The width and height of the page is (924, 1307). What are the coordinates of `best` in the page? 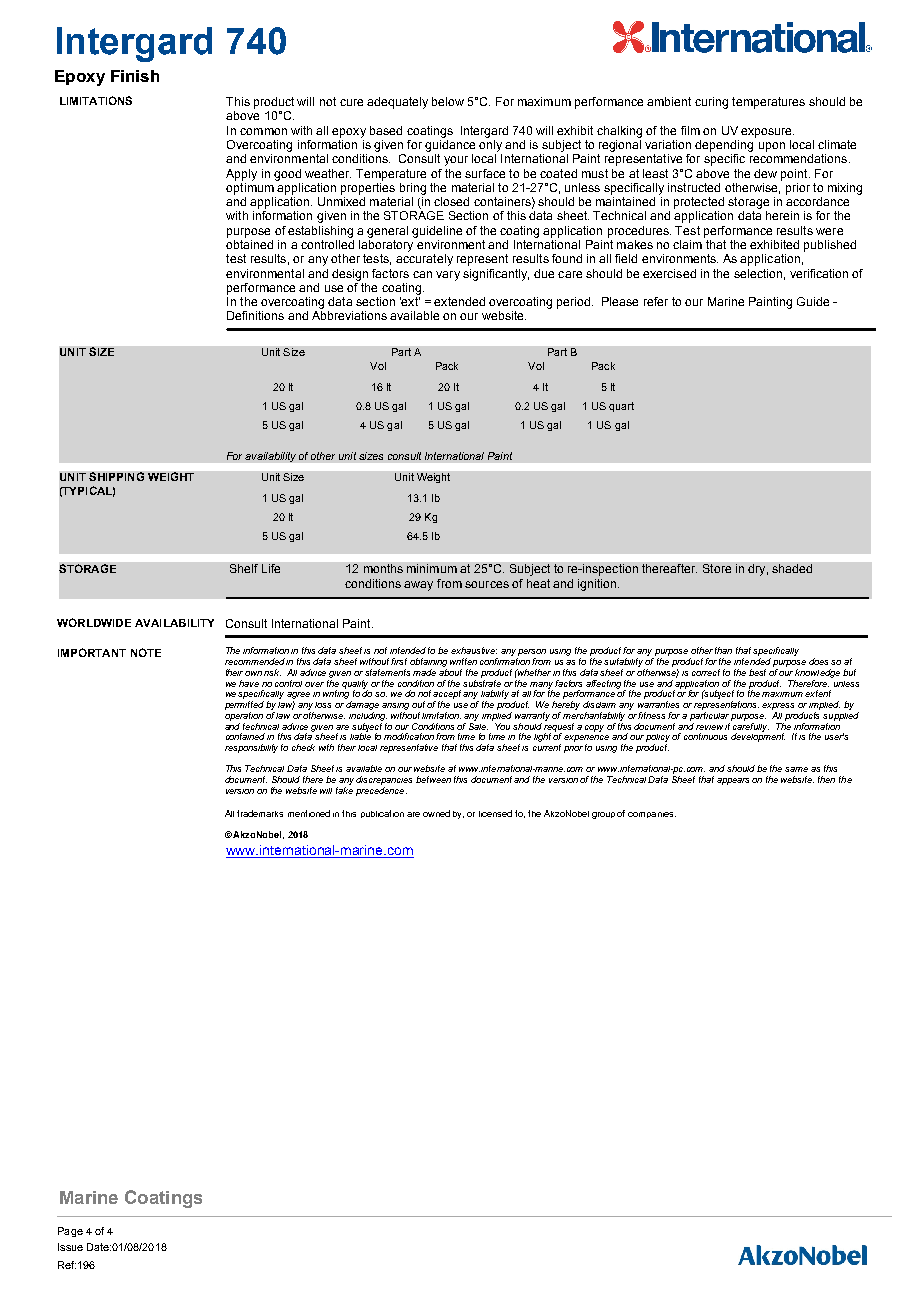 It's located at (757, 672).
